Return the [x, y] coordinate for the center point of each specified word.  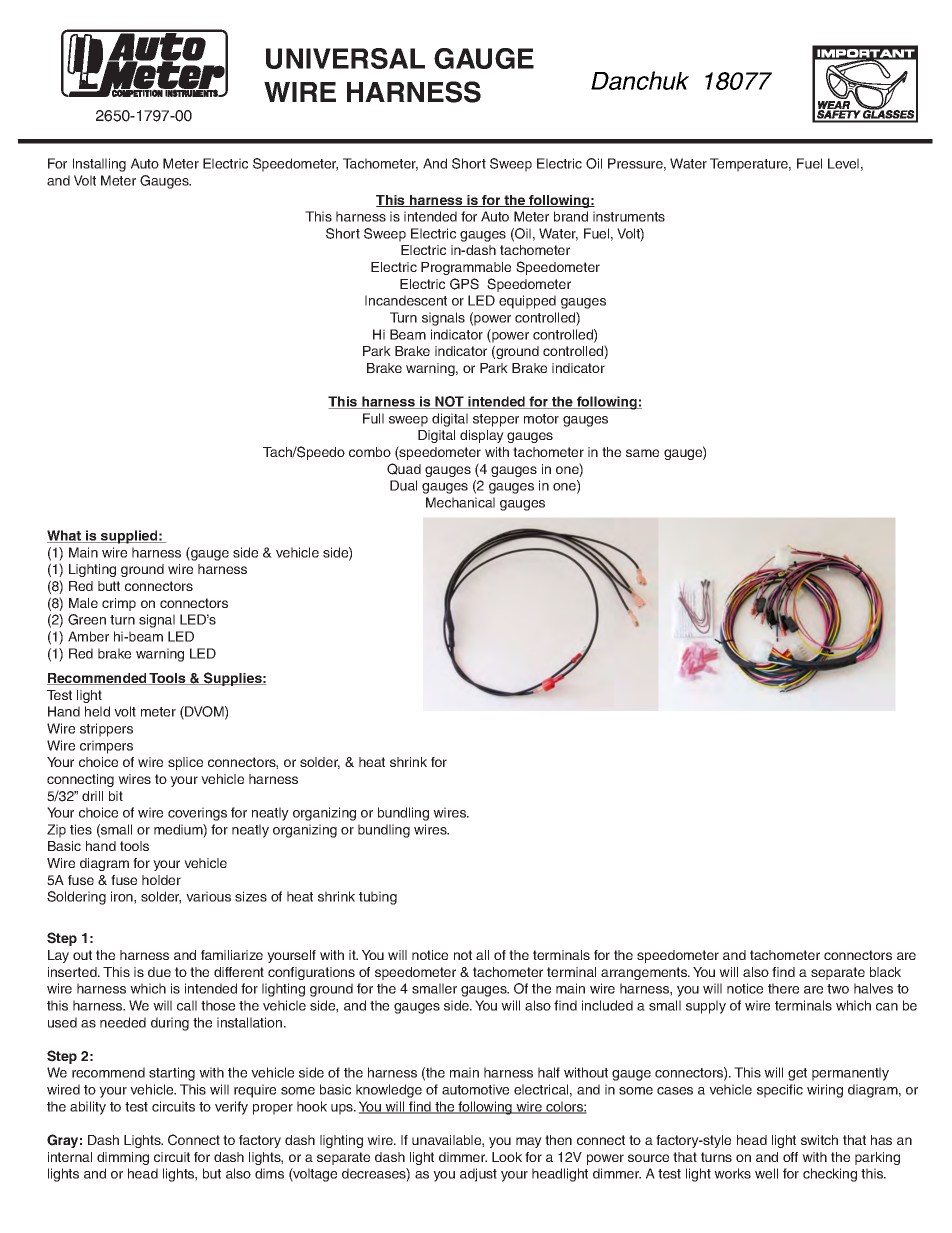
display [482, 436]
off [790, 1157]
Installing [99, 165]
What [65, 536]
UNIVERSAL [345, 58]
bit [116, 796]
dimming [123, 1158]
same [642, 453]
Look [507, 1157]
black [885, 972]
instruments [629, 216]
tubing [378, 898]
